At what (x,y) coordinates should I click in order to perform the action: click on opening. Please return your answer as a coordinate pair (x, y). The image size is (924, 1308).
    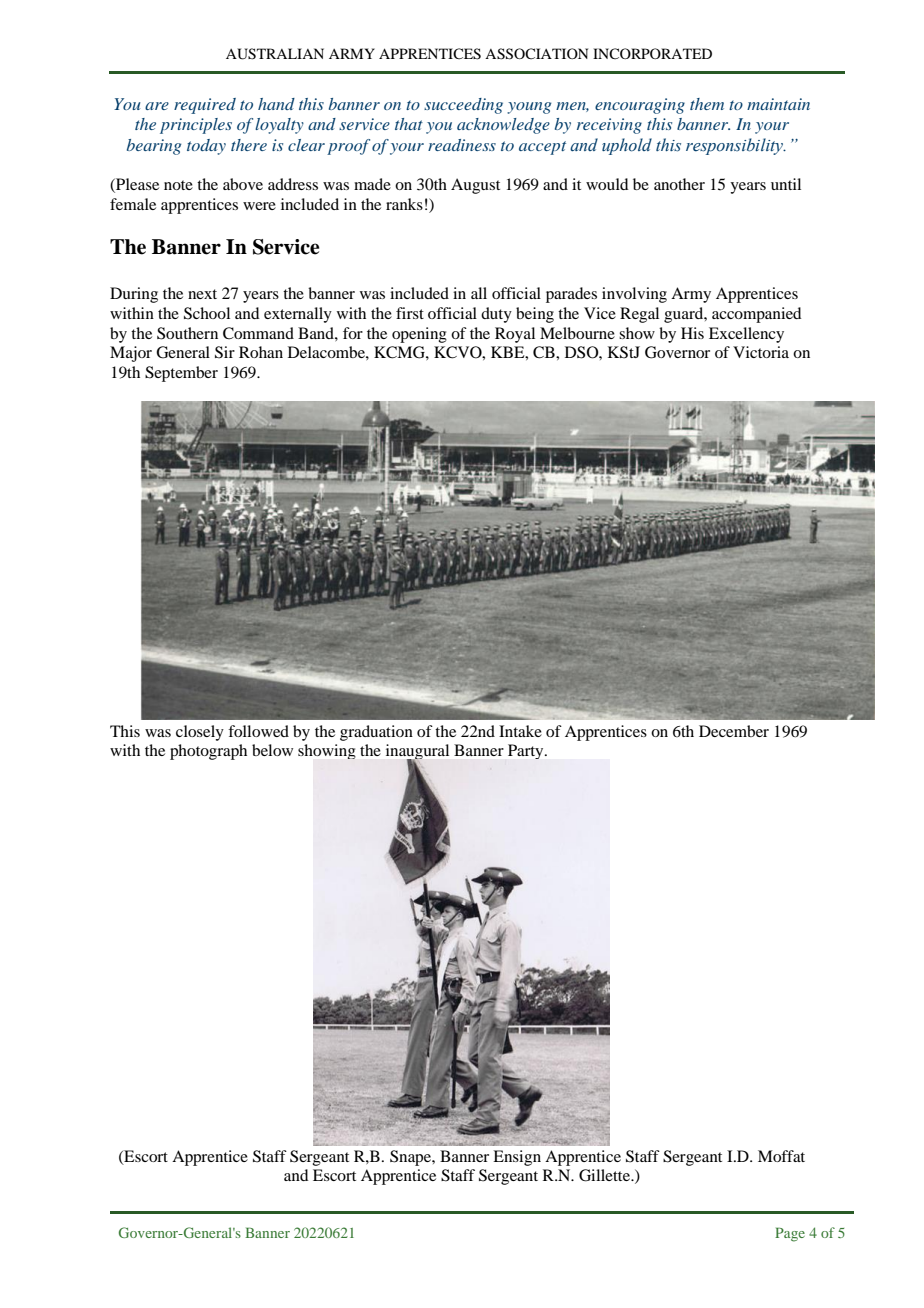
    Looking at the image, I should click on (419, 335).
